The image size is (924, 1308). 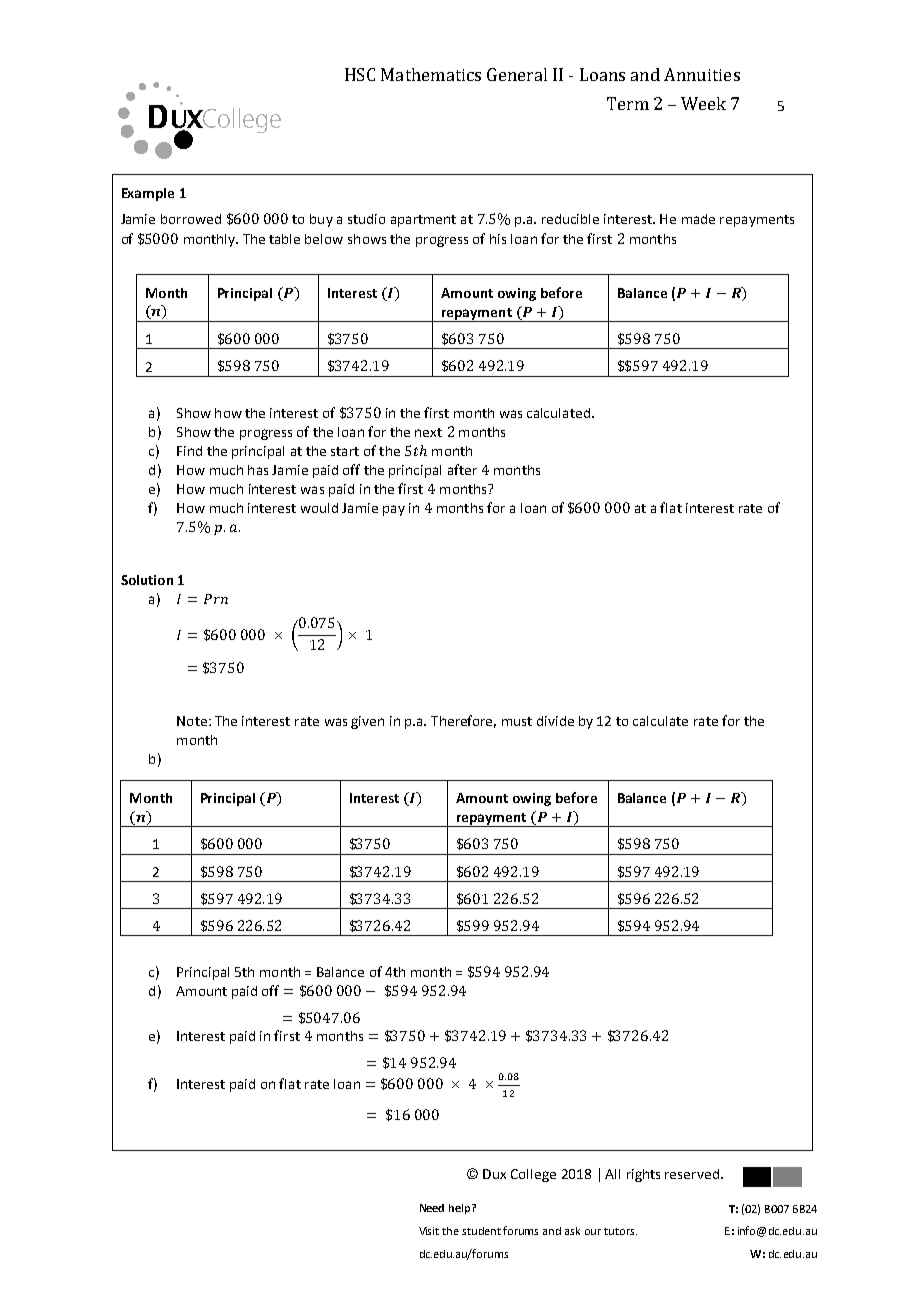 I want to click on next, so click(x=428, y=432).
